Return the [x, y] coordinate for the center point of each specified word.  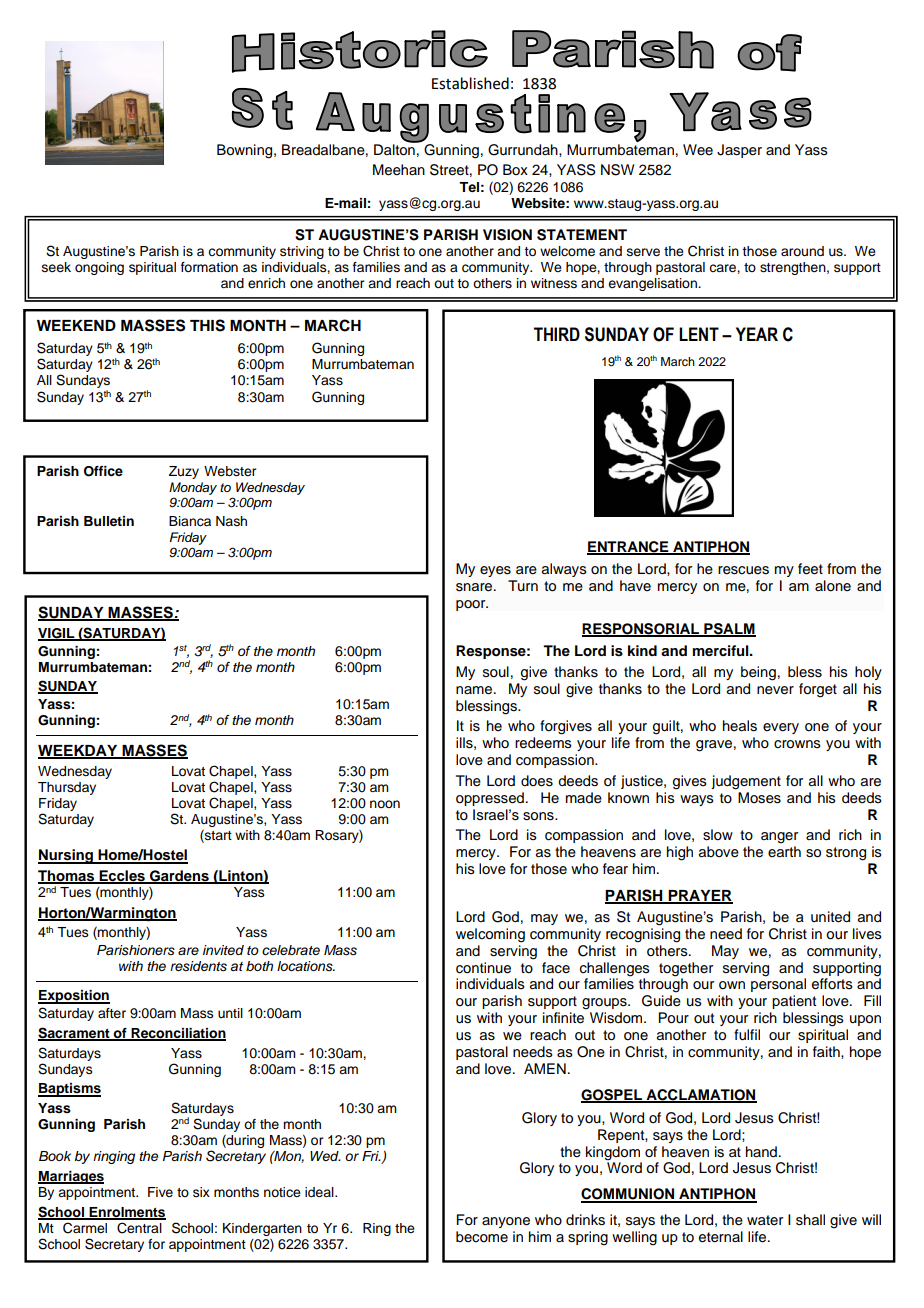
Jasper [739, 151]
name [475, 690]
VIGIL [57, 634]
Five [160, 1192]
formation [209, 267]
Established [470, 83]
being [758, 673]
